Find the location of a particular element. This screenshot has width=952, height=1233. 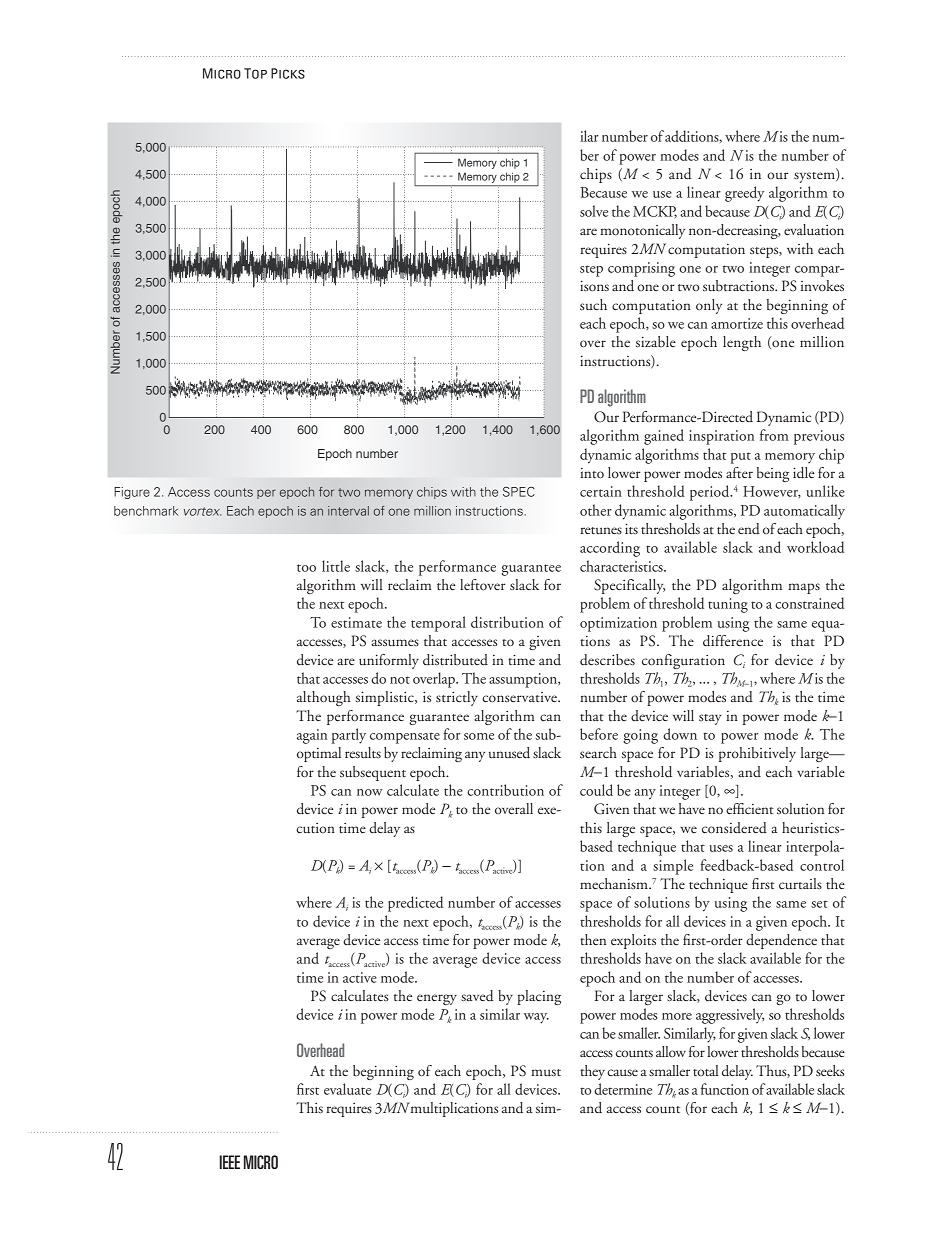

other is located at coordinates (596, 510).
